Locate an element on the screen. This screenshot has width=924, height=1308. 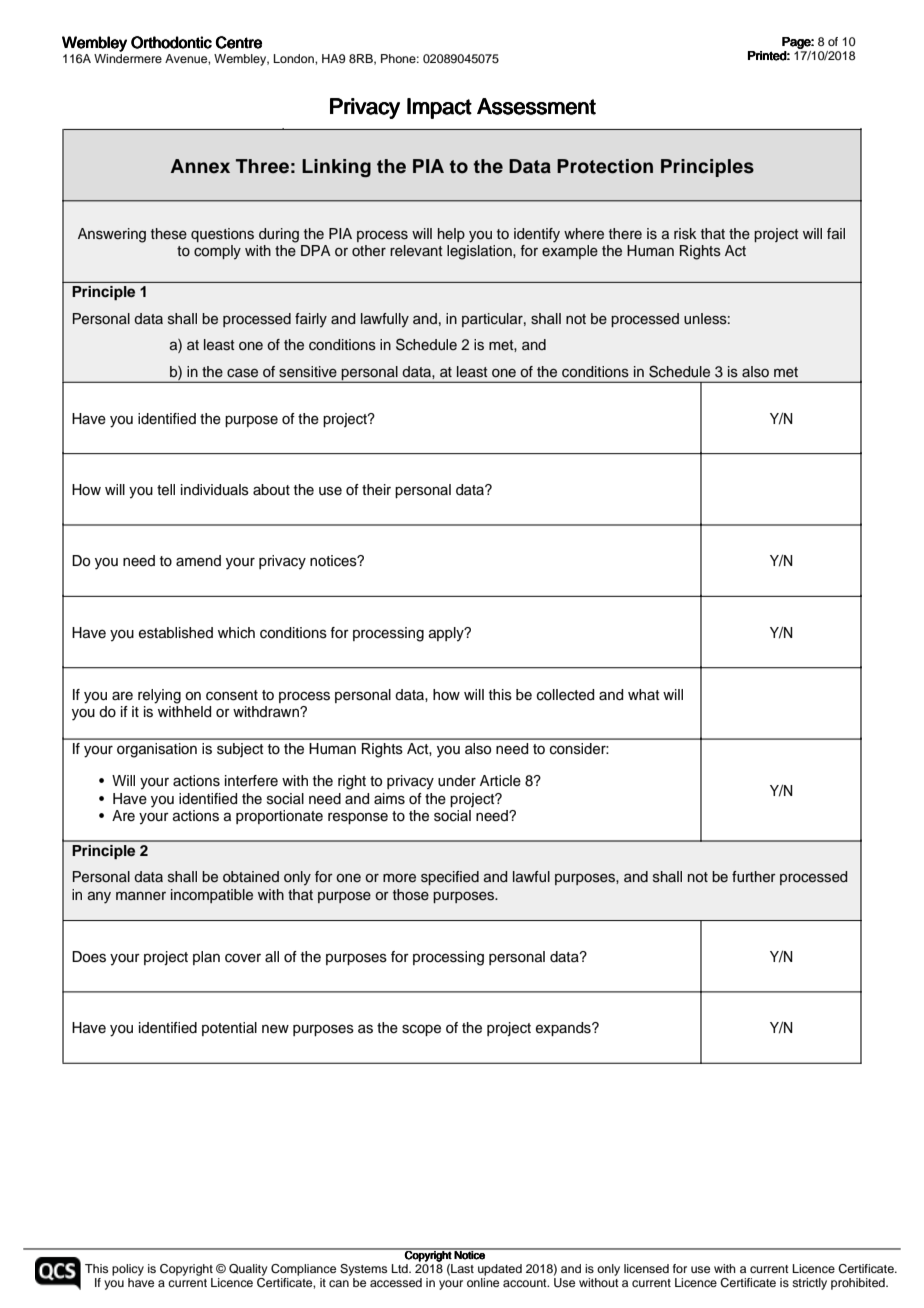
tell is located at coordinates (166, 490).
